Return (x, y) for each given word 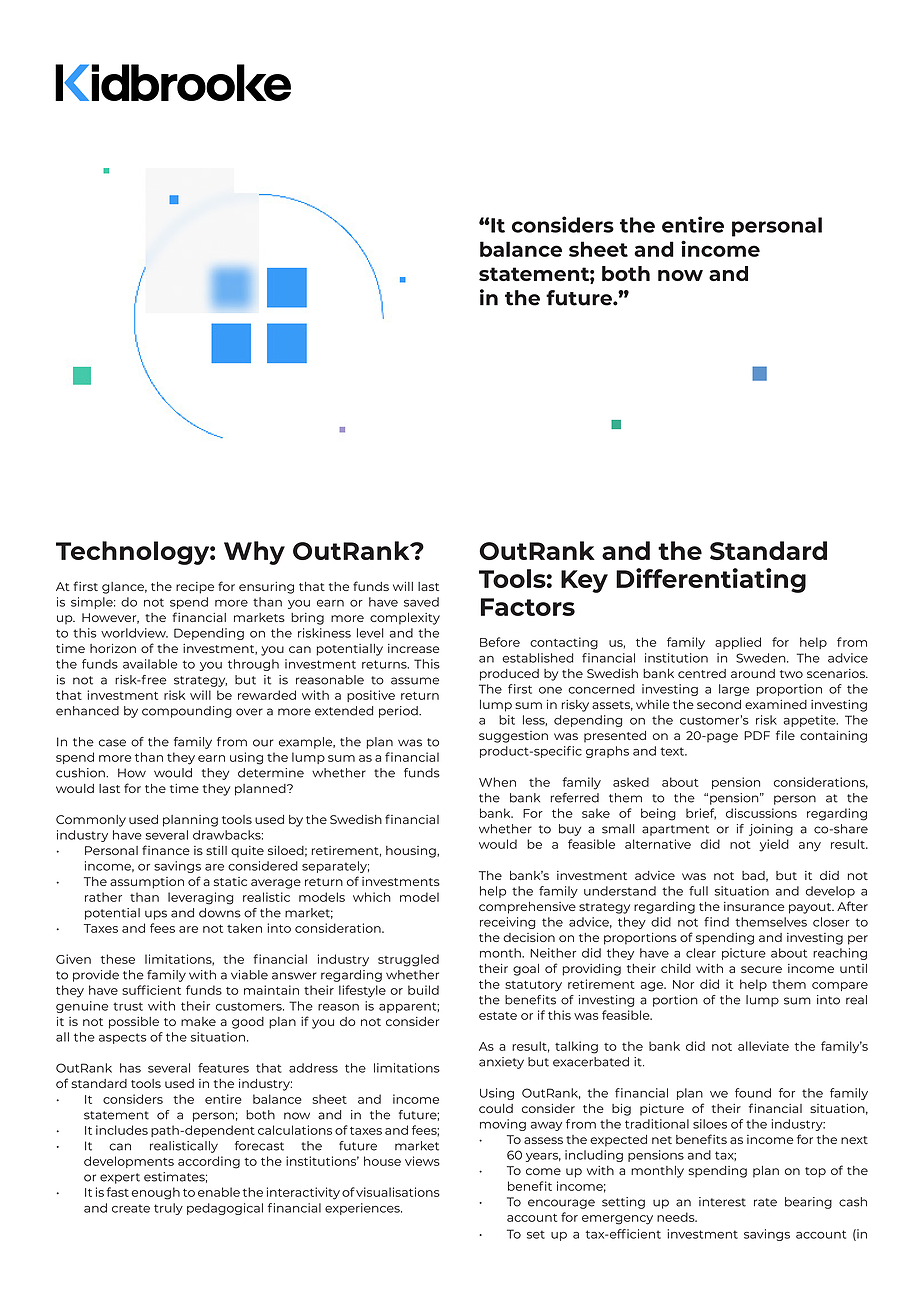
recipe (195, 588)
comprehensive (527, 908)
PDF (757, 735)
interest (722, 1202)
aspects (123, 1038)
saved (421, 602)
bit (507, 720)
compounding (187, 712)
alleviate (763, 1046)
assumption (147, 883)
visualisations (398, 1192)
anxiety (501, 1063)
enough (155, 1193)
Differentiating (711, 580)
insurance (754, 906)
